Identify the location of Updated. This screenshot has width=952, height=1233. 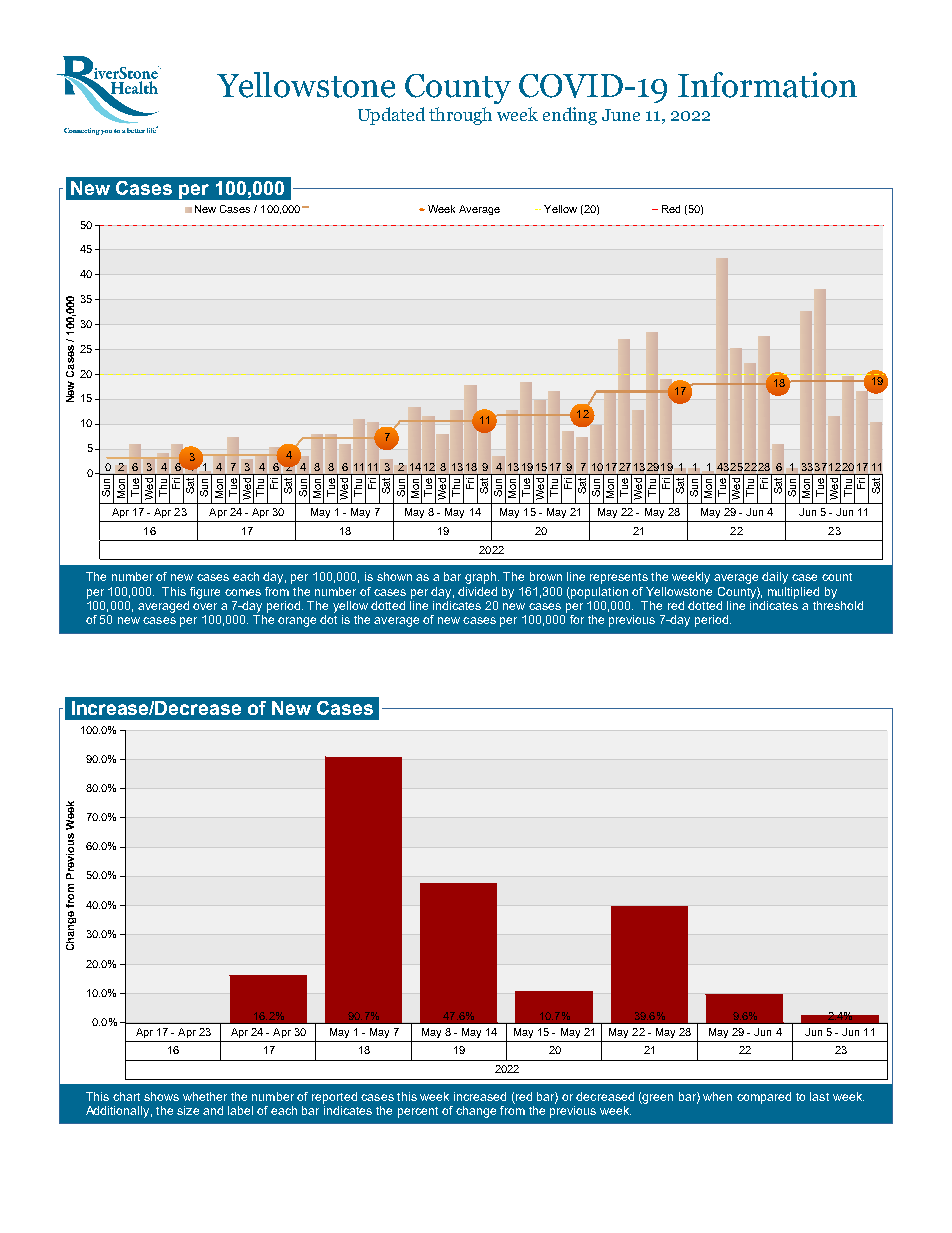
(391, 116).
